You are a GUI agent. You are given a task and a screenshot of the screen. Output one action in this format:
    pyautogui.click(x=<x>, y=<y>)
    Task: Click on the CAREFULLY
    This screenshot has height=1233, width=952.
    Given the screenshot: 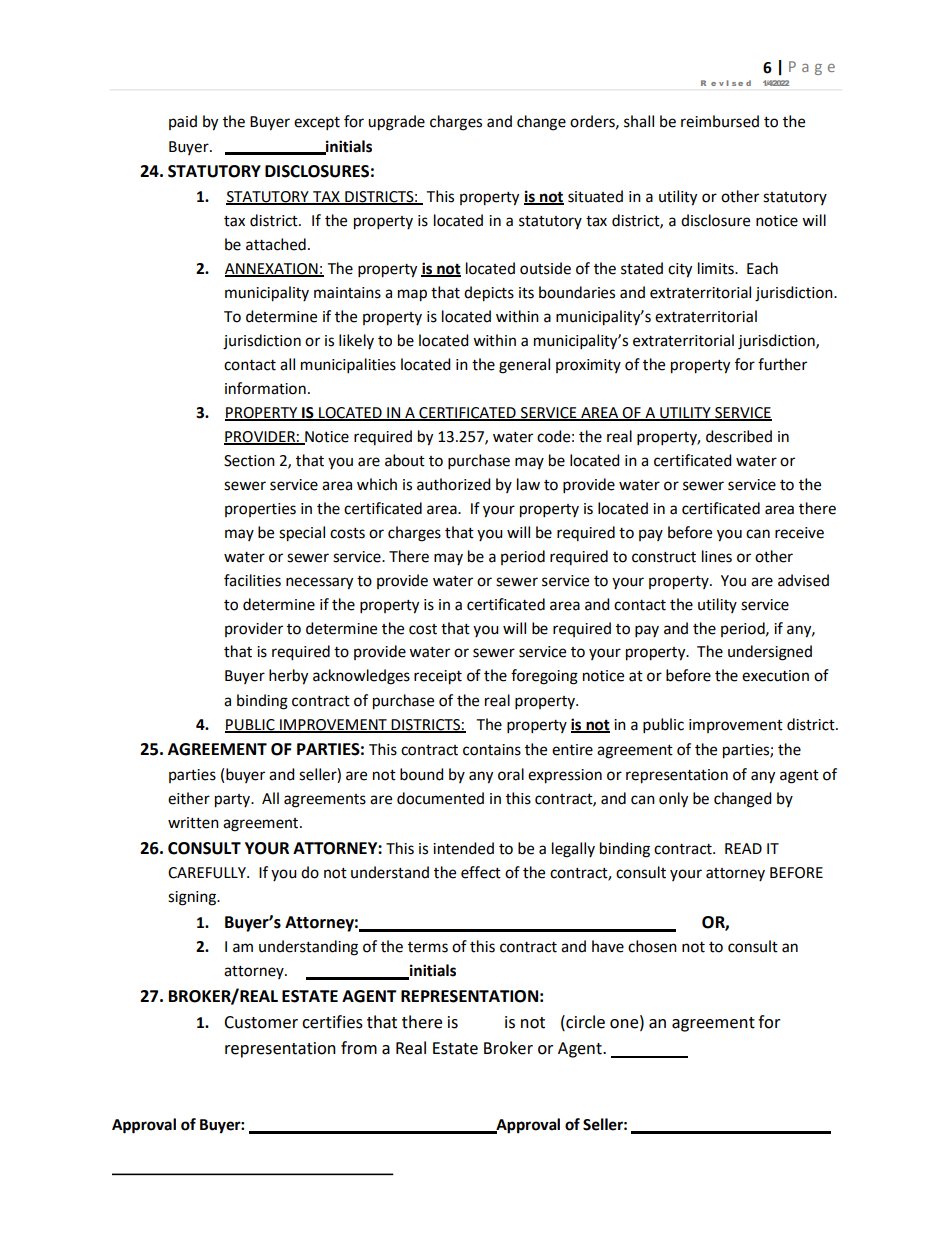 What is the action you would take?
    pyautogui.click(x=208, y=873)
